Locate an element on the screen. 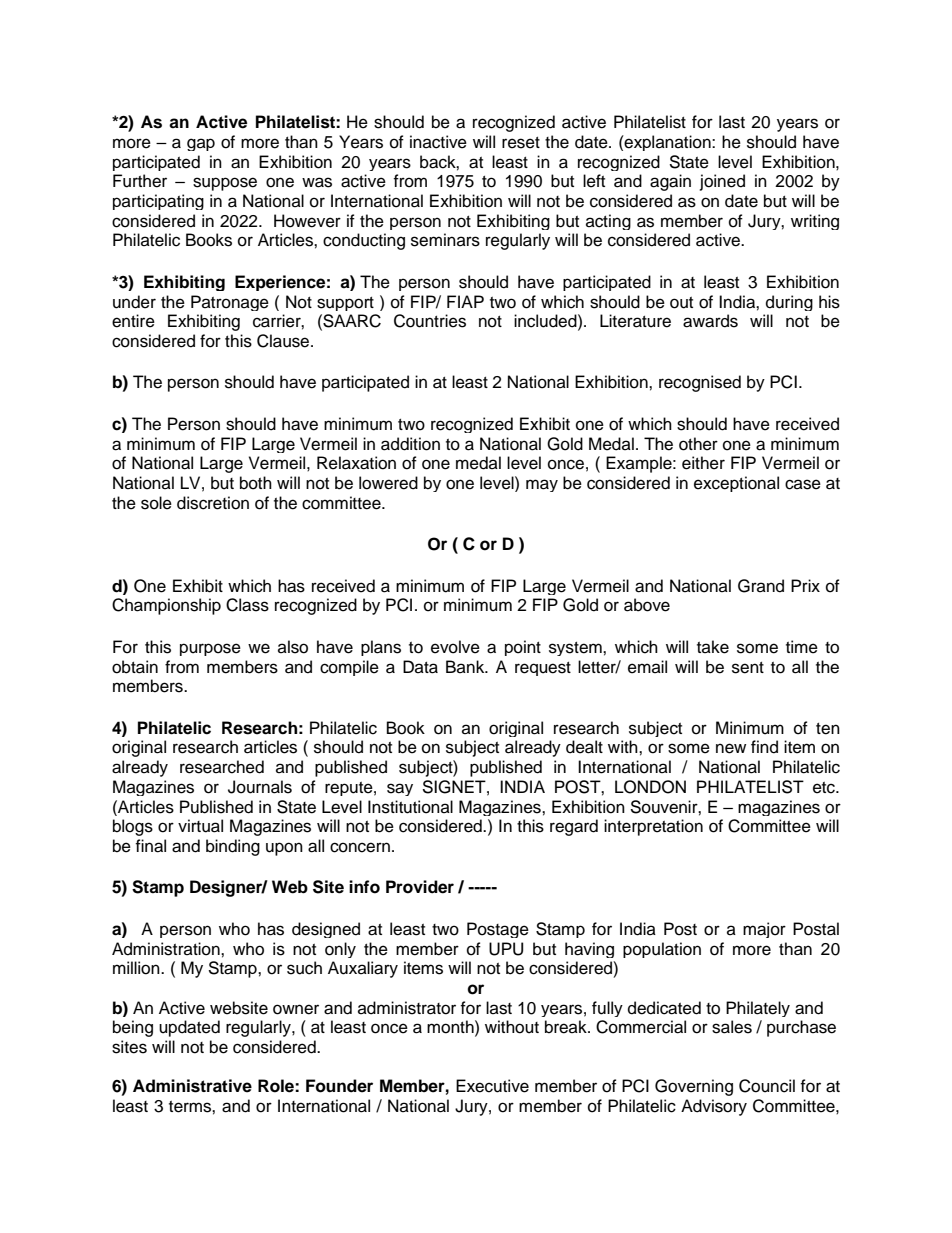  new is located at coordinates (731, 748).
